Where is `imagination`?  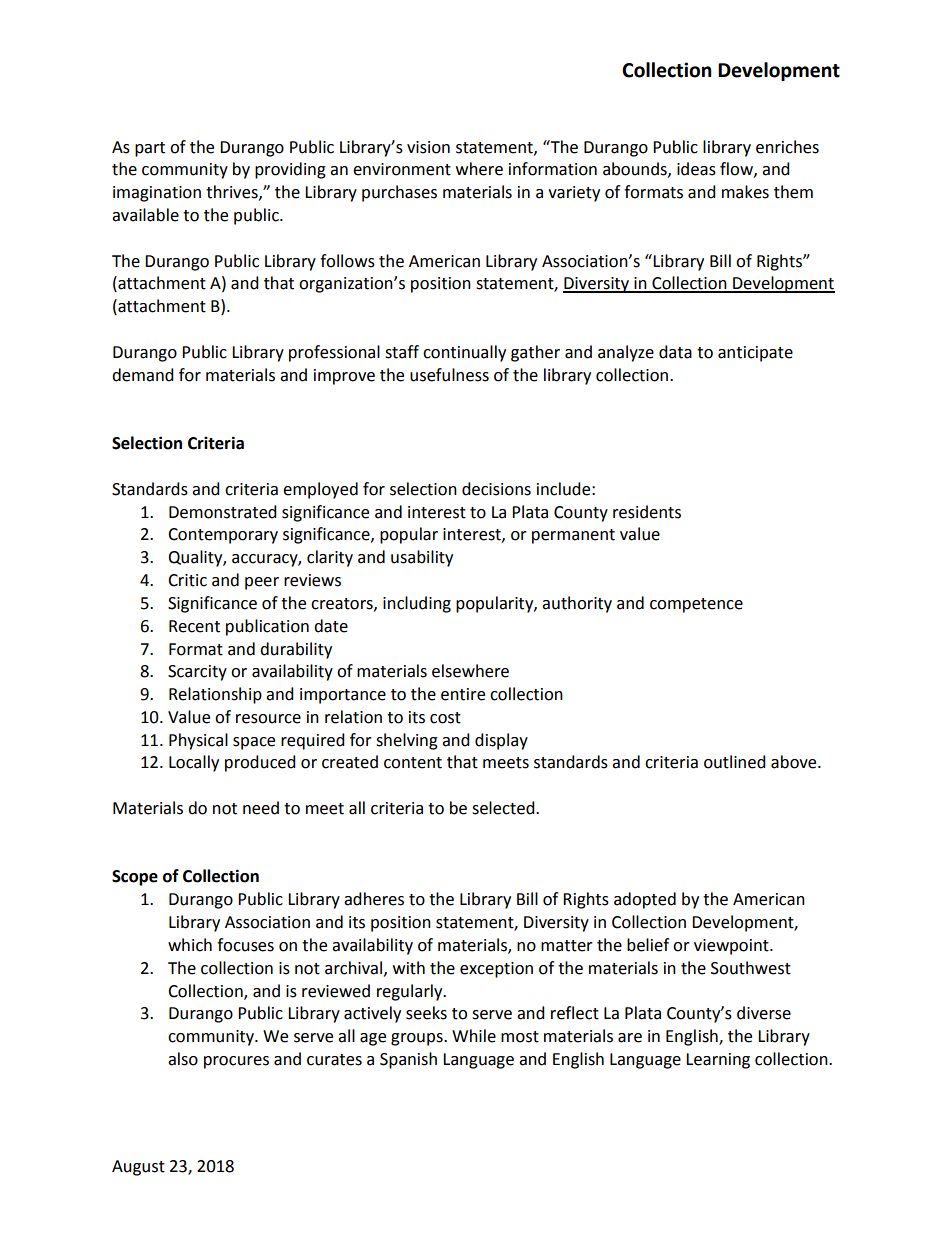 imagination is located at coordinates (157, 194).
